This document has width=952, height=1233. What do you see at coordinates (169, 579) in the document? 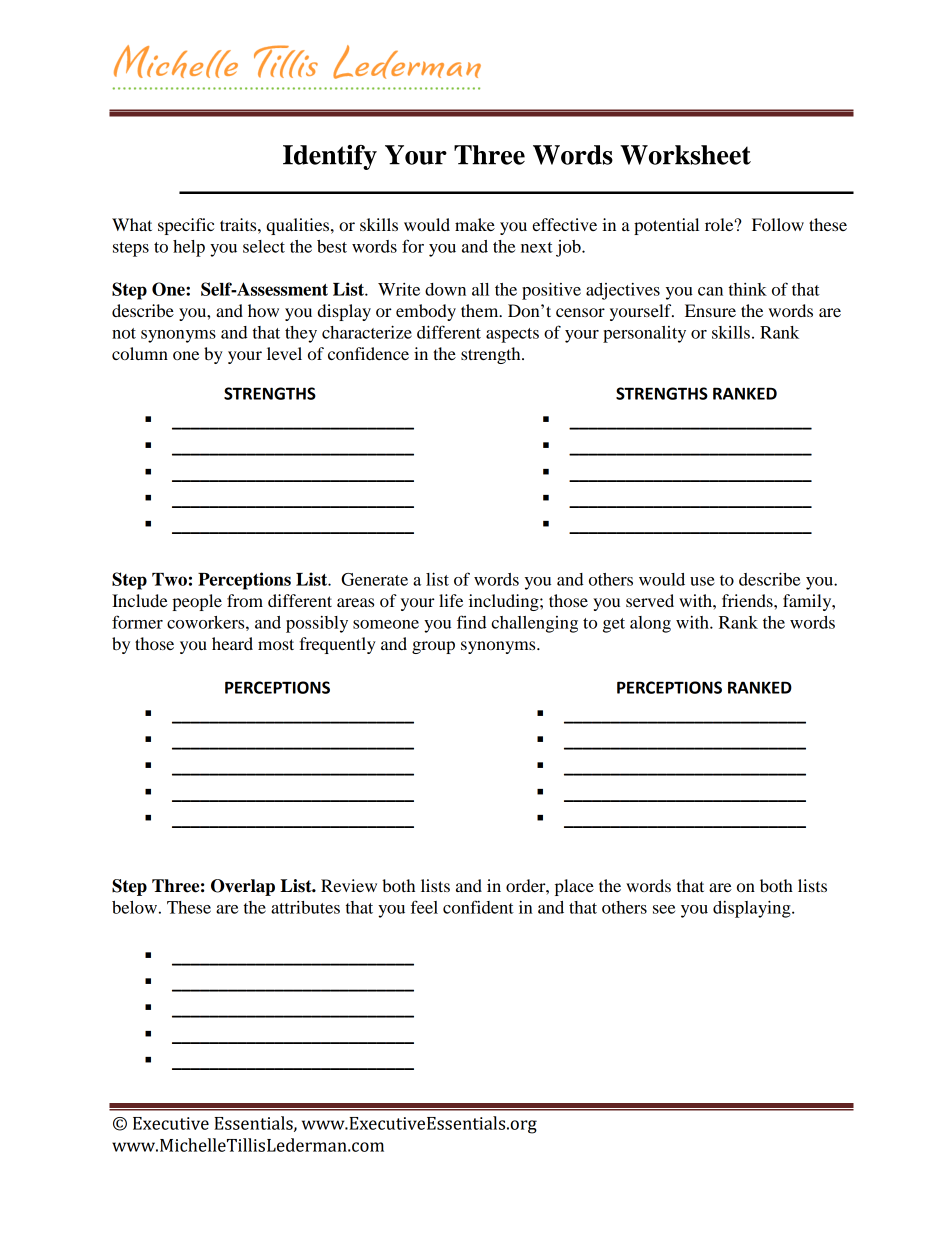
I see `Two` at bounding box center [169, 579].
